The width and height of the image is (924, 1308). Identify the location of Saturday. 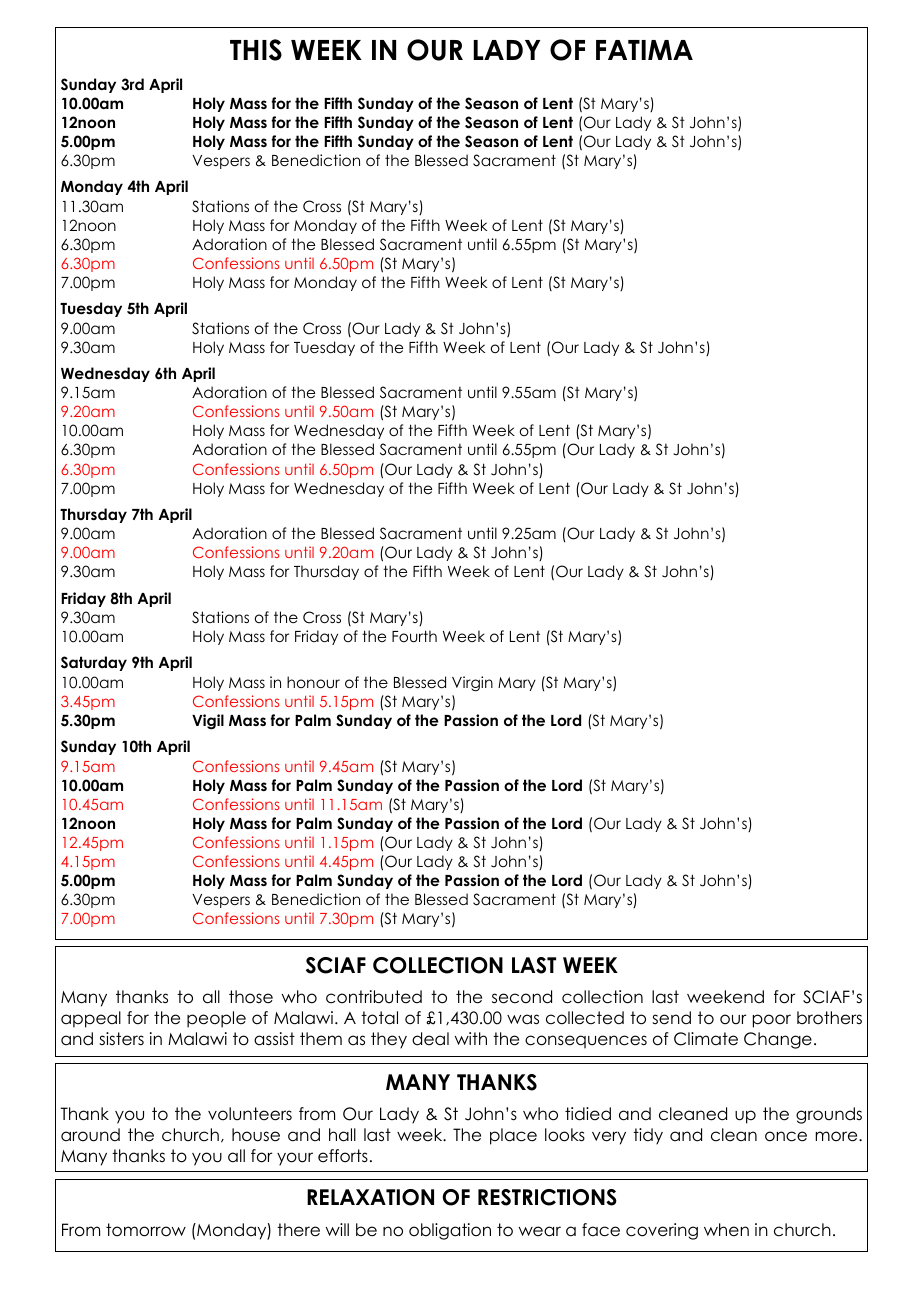
(94, 663).
